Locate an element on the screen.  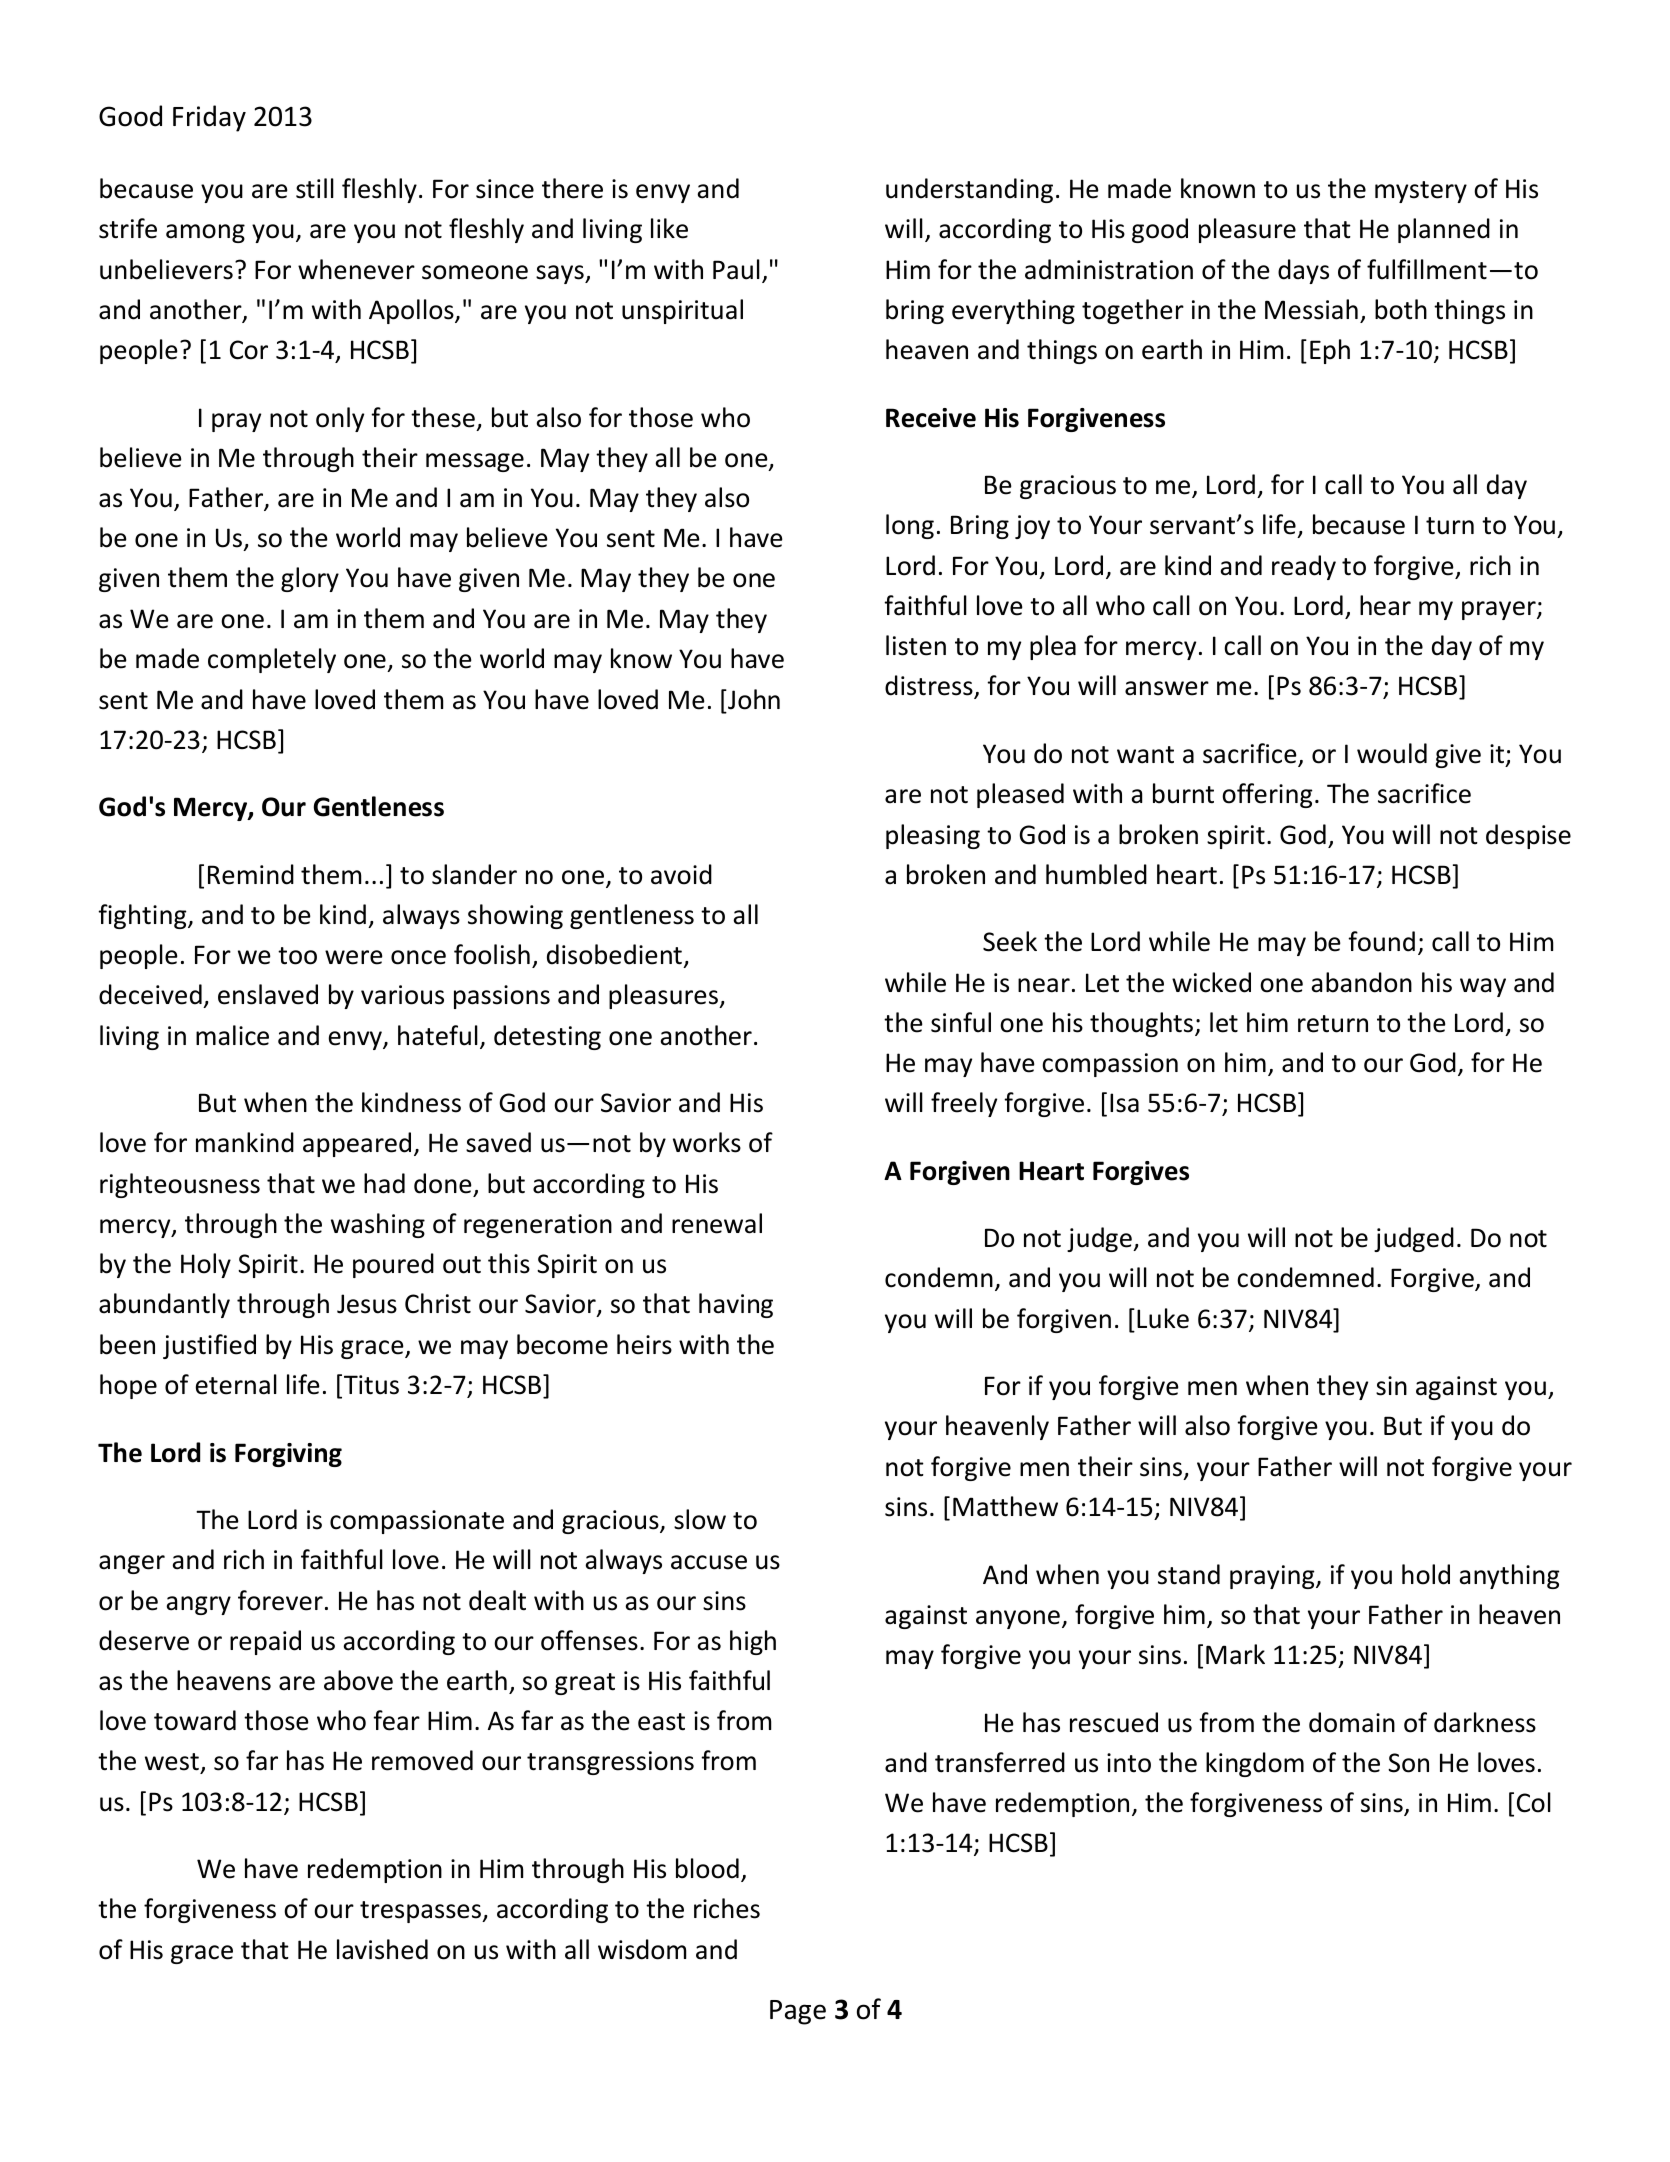
Col is located at coordinates (1534, 1802).
